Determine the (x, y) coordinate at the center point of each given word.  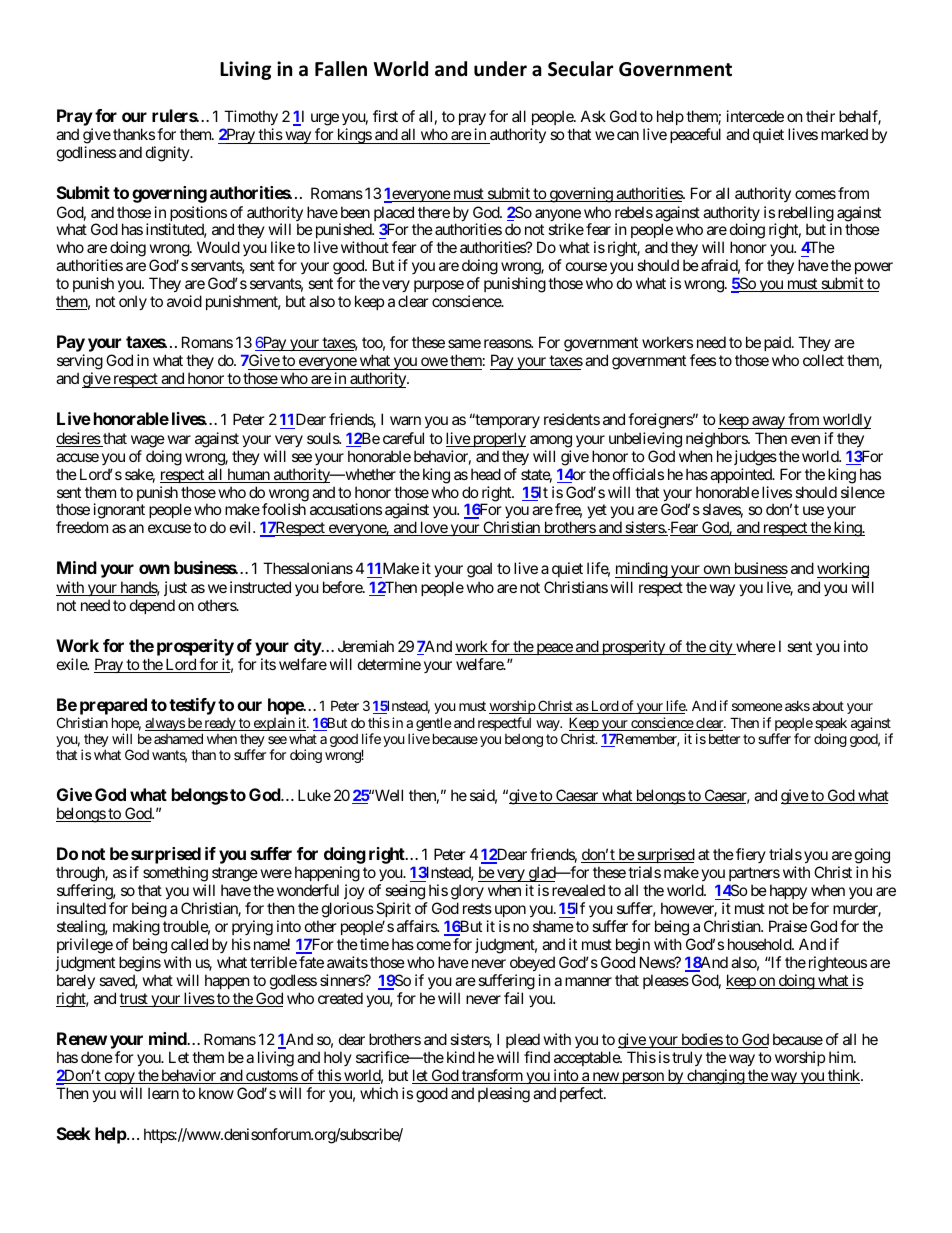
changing (715, 1077)
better (724, 739)
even (805, 439)
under (500, 69)
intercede (755, 116)
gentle (433, 725)
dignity (168, 154)
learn (163, 1093)
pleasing (504, 1095)
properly (498, 439)
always (165, 724)
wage (148, 441)
